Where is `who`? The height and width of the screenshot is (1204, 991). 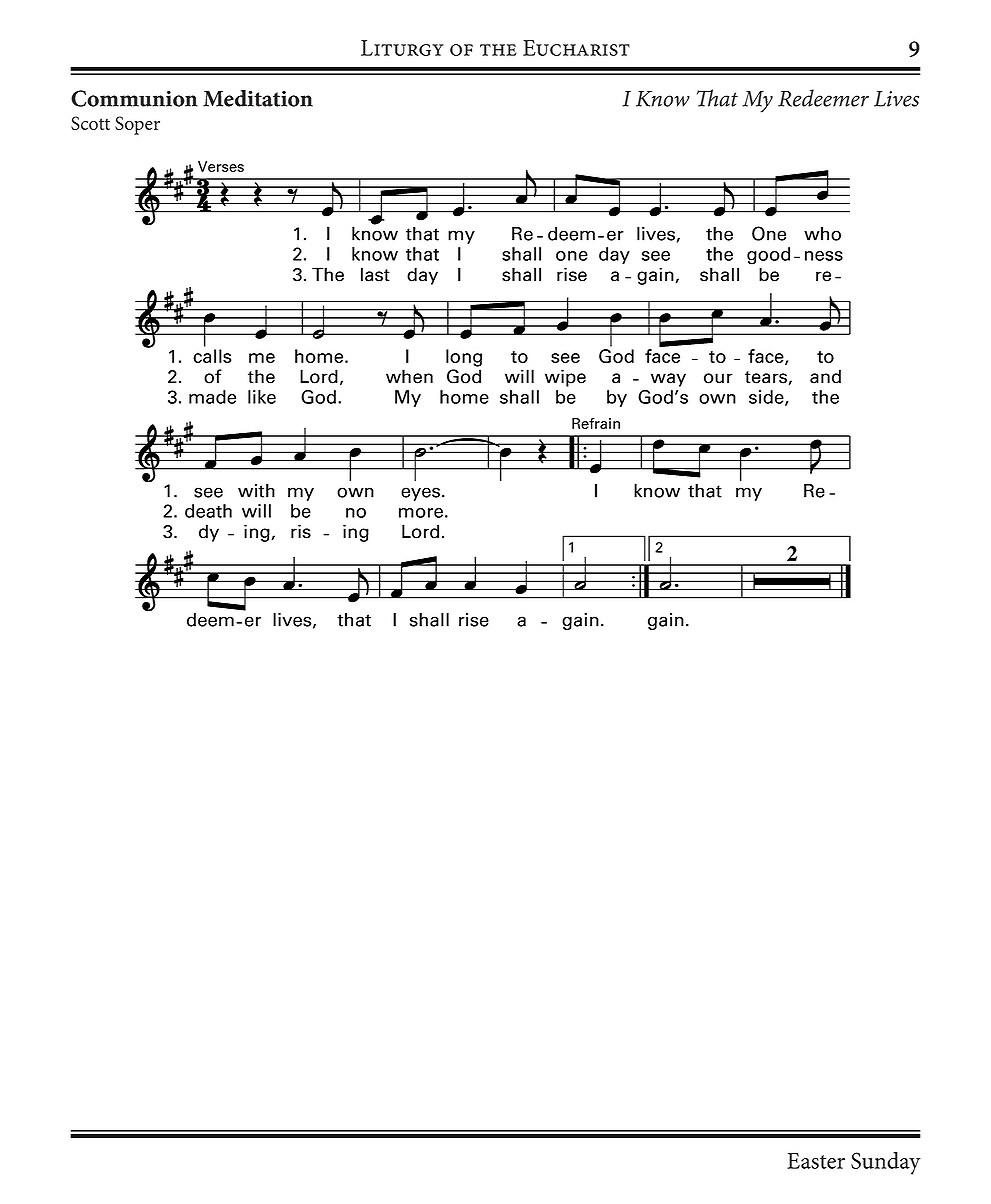
who is located at coordinates (822, 234).
